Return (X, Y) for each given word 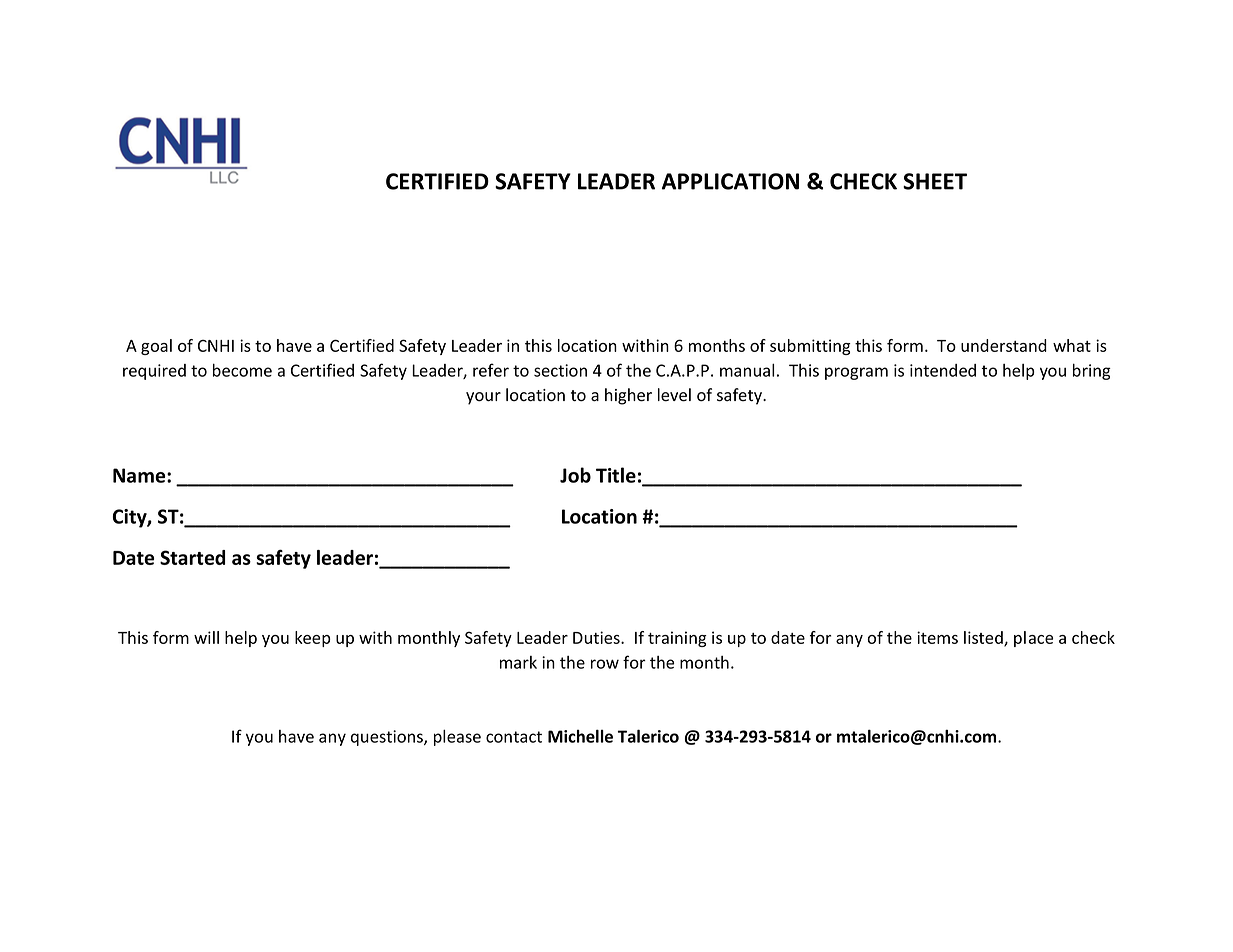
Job (575, 475)
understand (1004, 345)
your (483, 398)
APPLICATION (730, 181)
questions (388, 738)
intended (943, 370)
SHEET (935, 181)
